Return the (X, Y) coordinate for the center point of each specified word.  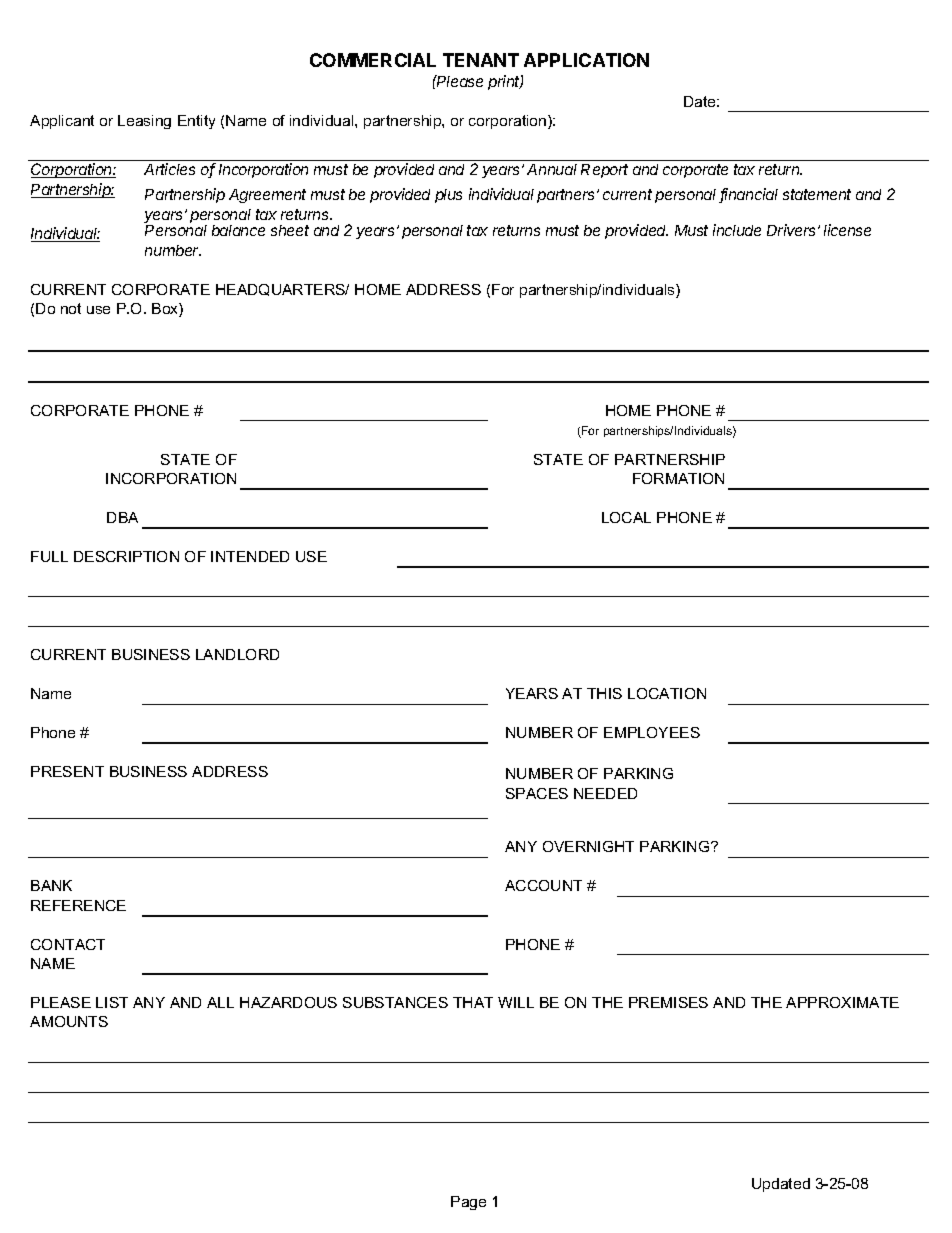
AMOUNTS (69, 1021)
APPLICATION (586, 60)
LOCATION (667, 693)
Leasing (144, 122)
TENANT (481, 60)
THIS (604, 693)
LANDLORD (237, 654)
